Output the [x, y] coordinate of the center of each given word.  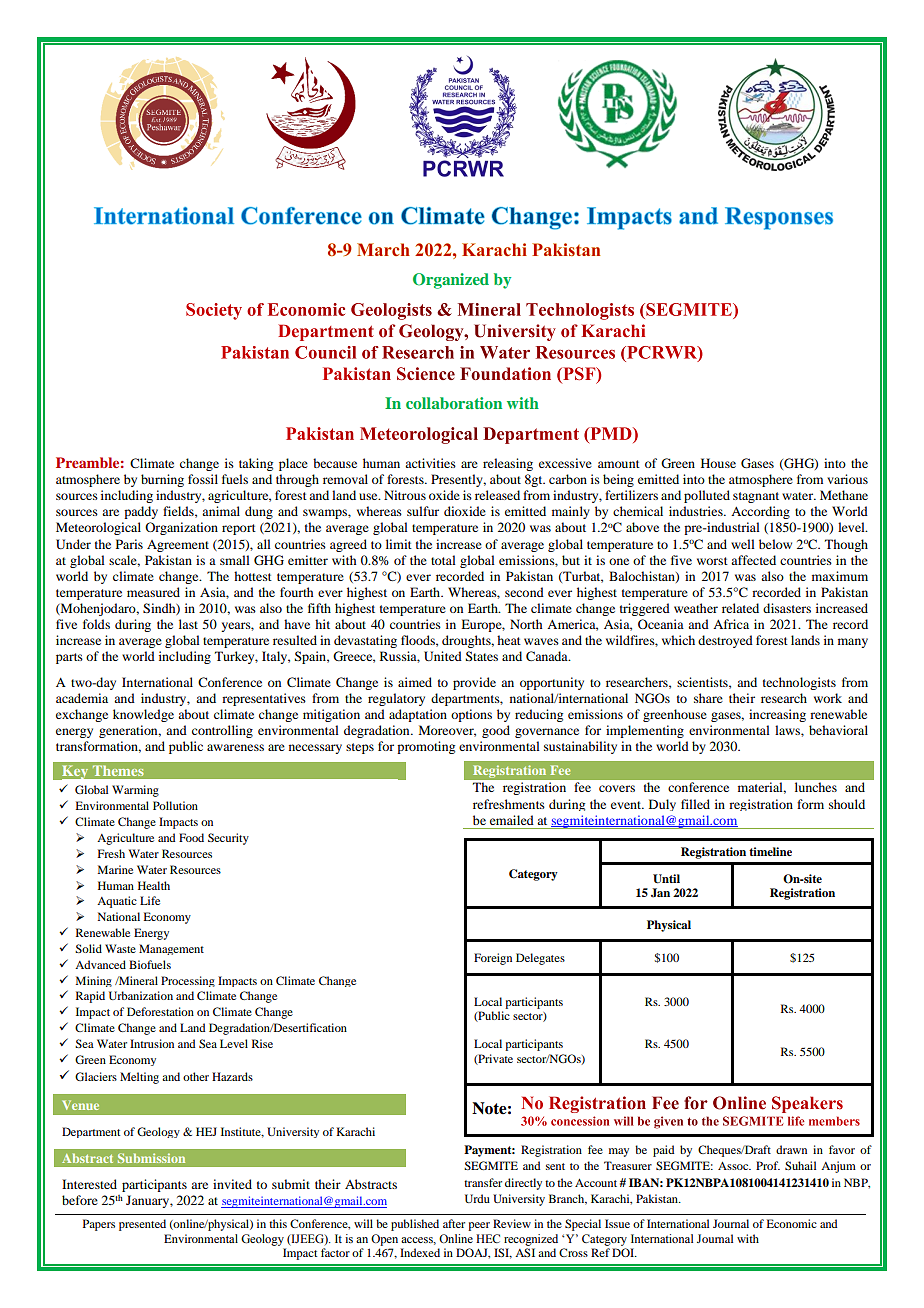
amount [619, 464]
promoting [426, 747]
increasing [777, 715]
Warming [135, 791]
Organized [451, 281]
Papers [99, 1225]
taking [256, 464]
